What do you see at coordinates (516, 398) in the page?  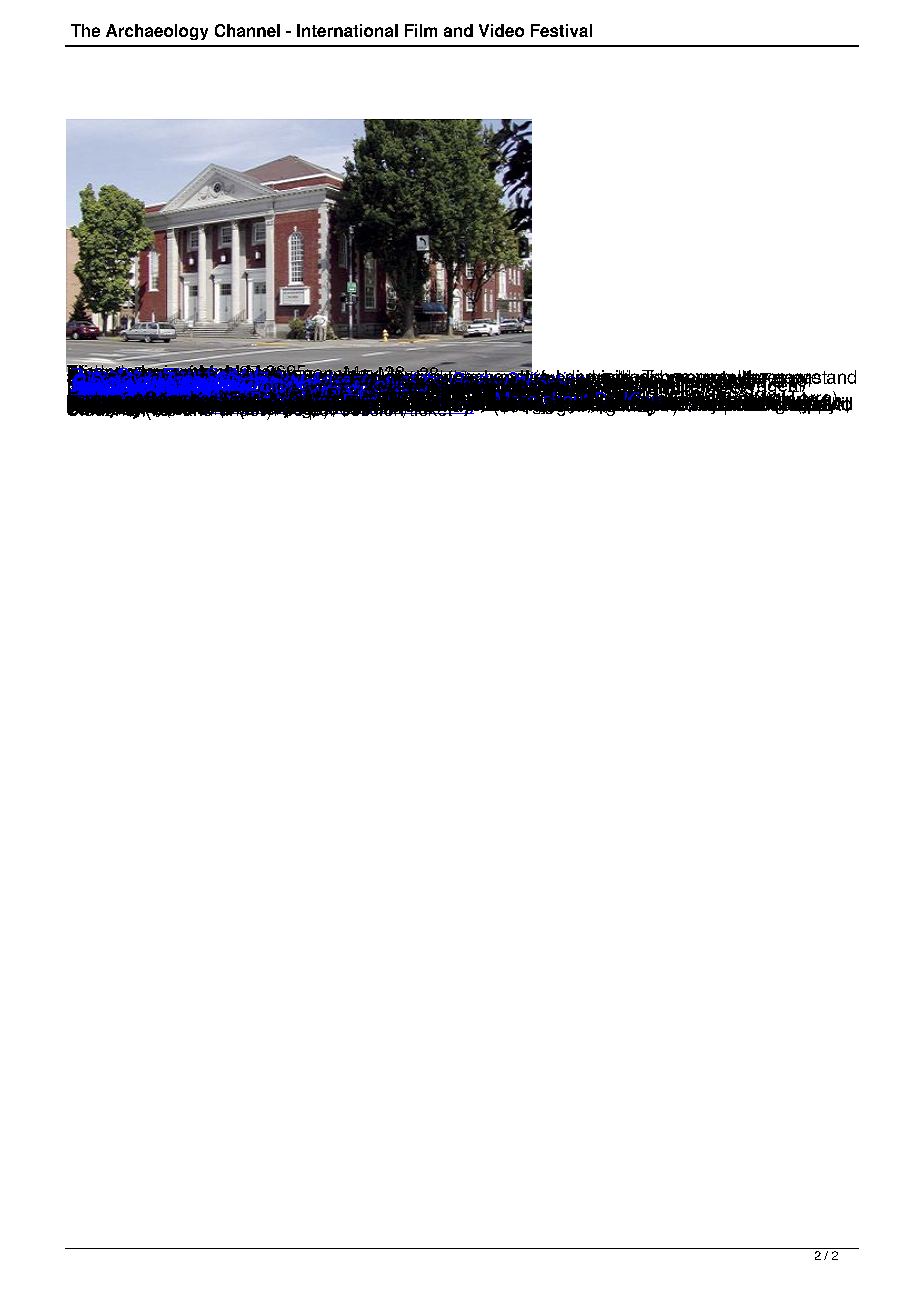 I see `More` at bounding box center [516, 398].
